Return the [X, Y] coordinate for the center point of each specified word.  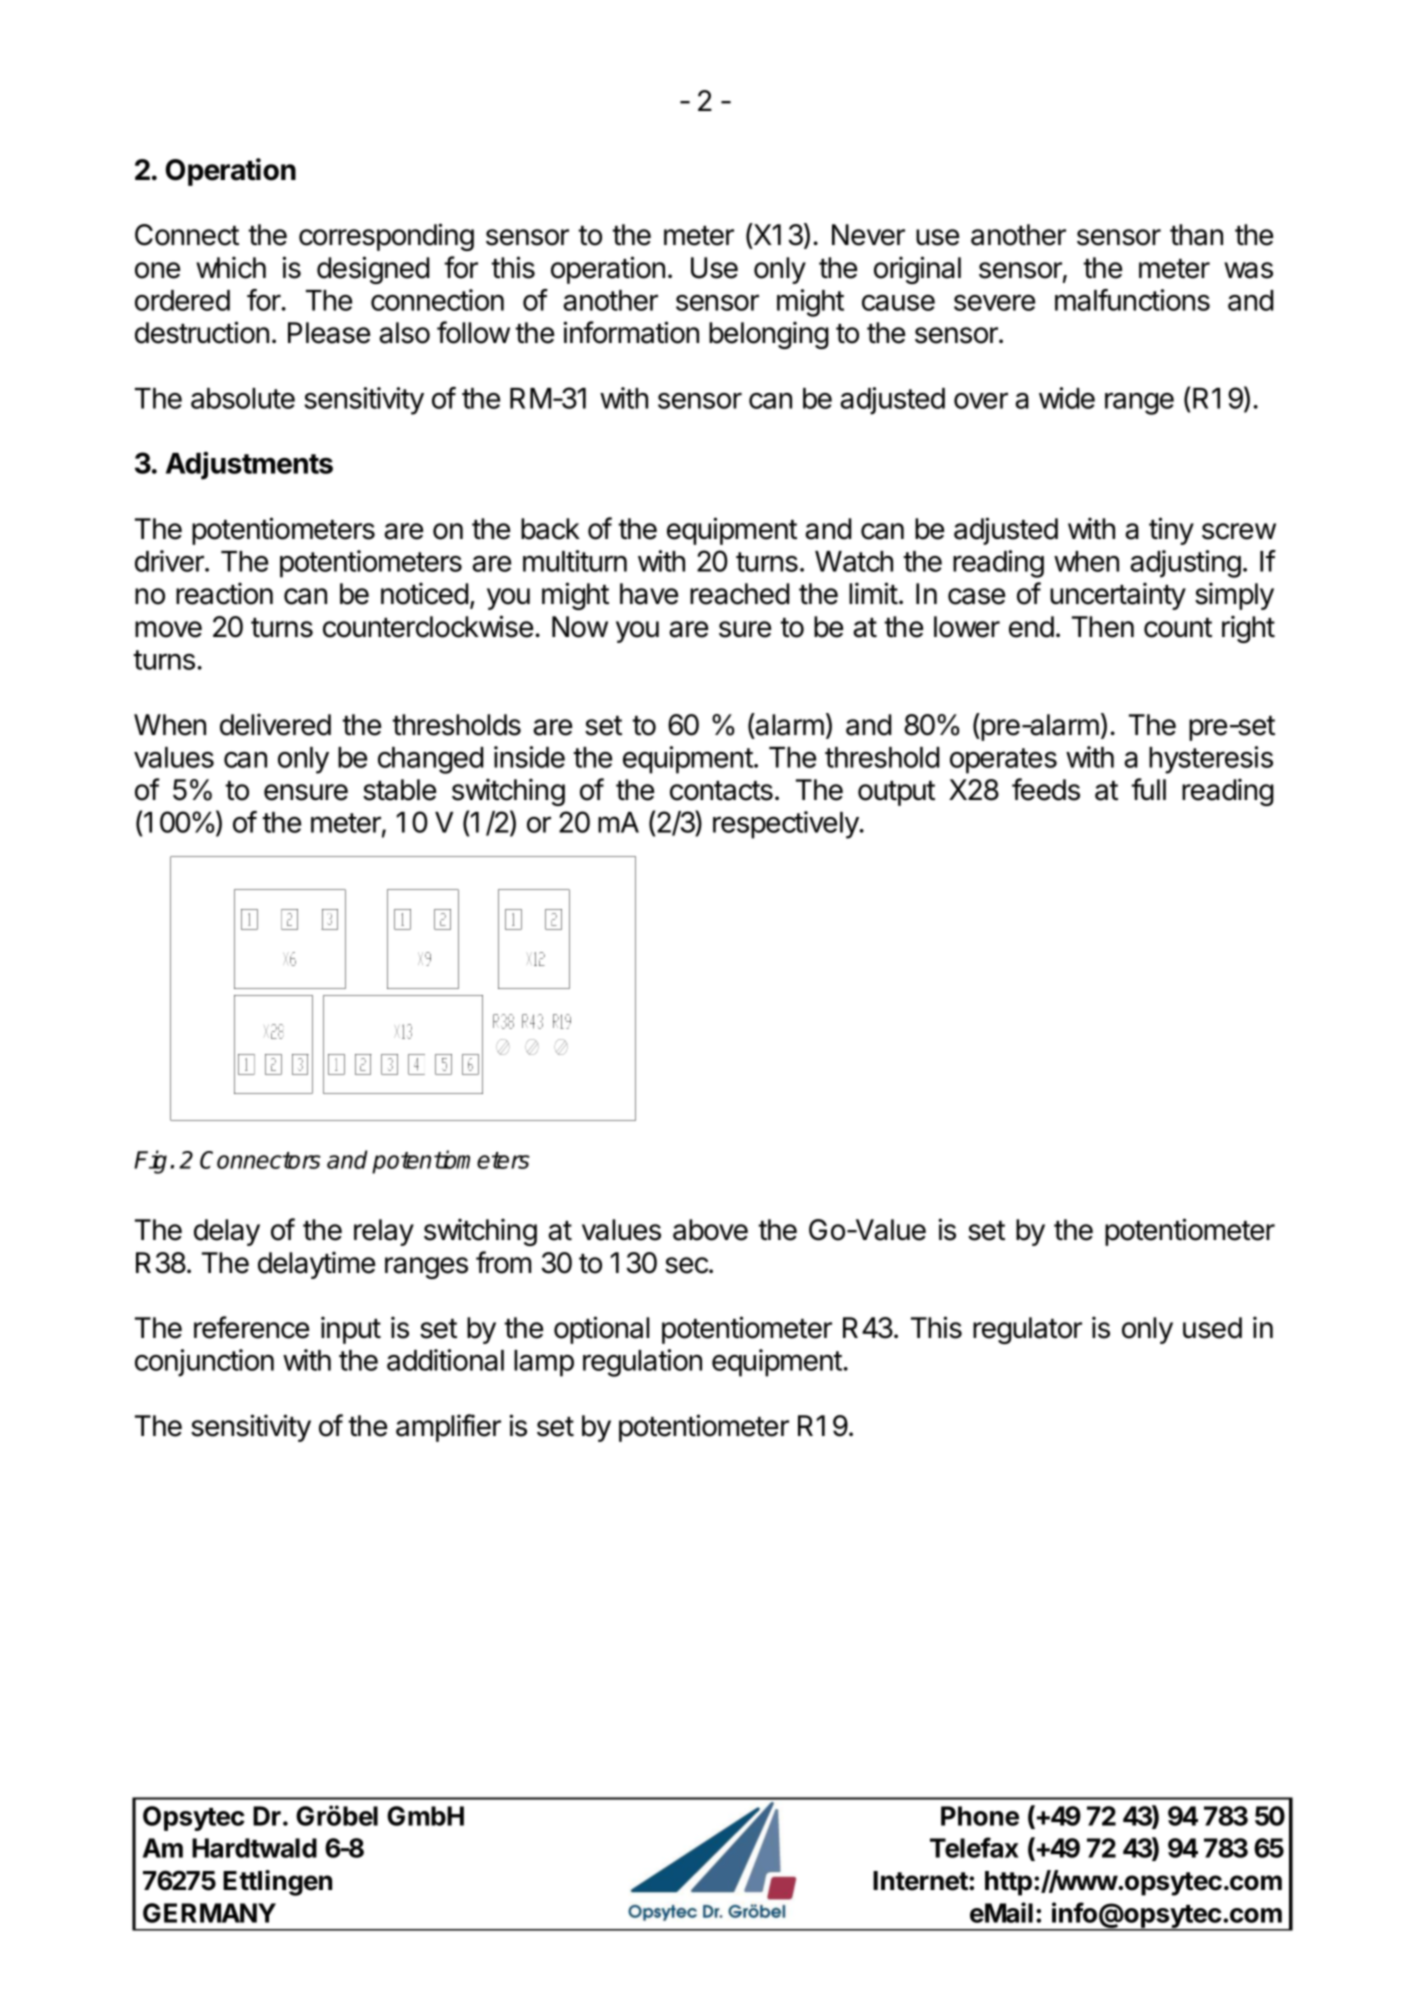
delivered [275, 724]
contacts [721, 791]
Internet [921, 1881]
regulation [642, 1363]
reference [251, 1327]
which [231, 267]
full [1148, 789]
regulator [1027, 1330]
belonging [769, 335]
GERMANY [209, 1913]
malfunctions [1132, 300]
